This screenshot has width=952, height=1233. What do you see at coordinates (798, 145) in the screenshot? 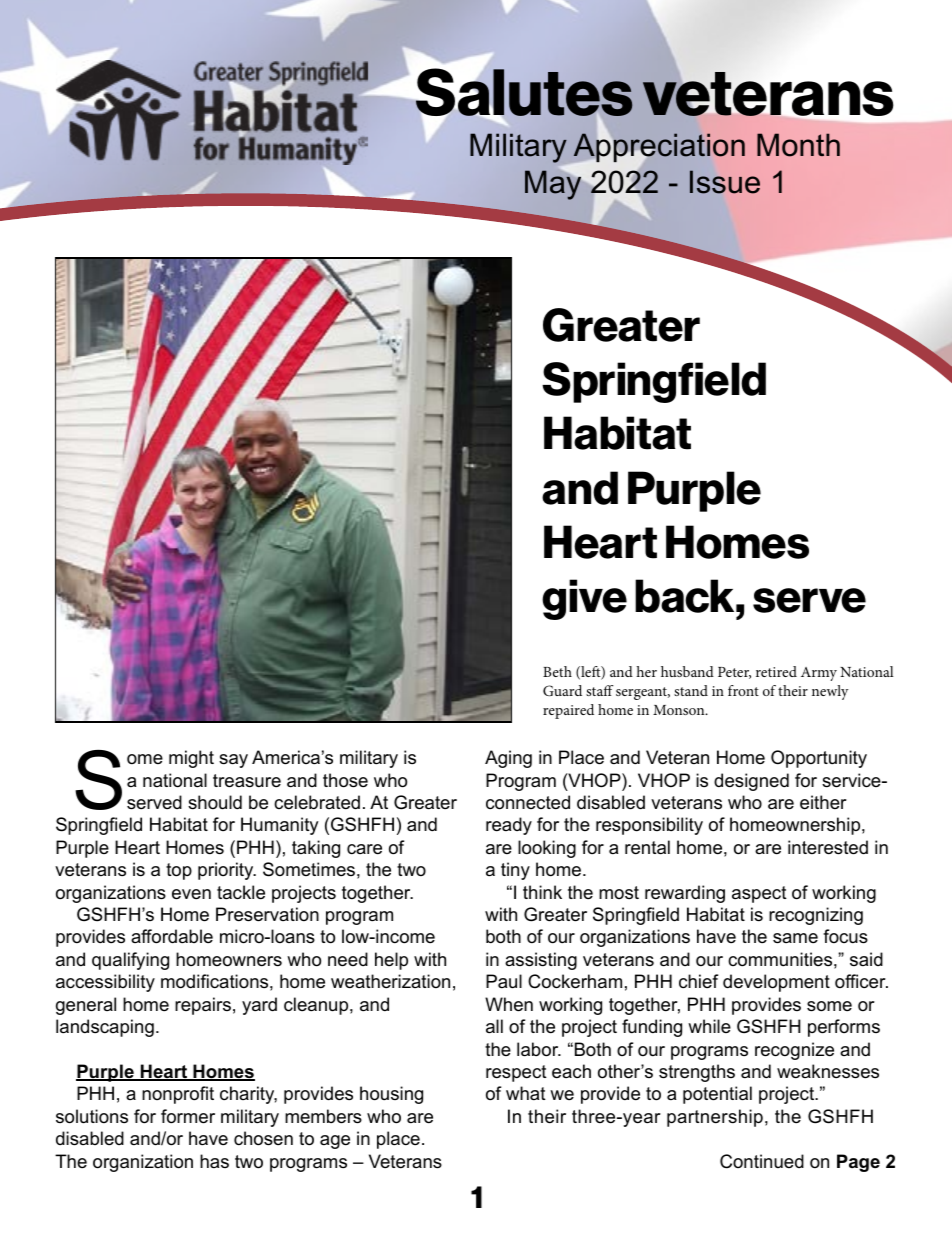
I see `Month` at bounding box center [798, 145].
